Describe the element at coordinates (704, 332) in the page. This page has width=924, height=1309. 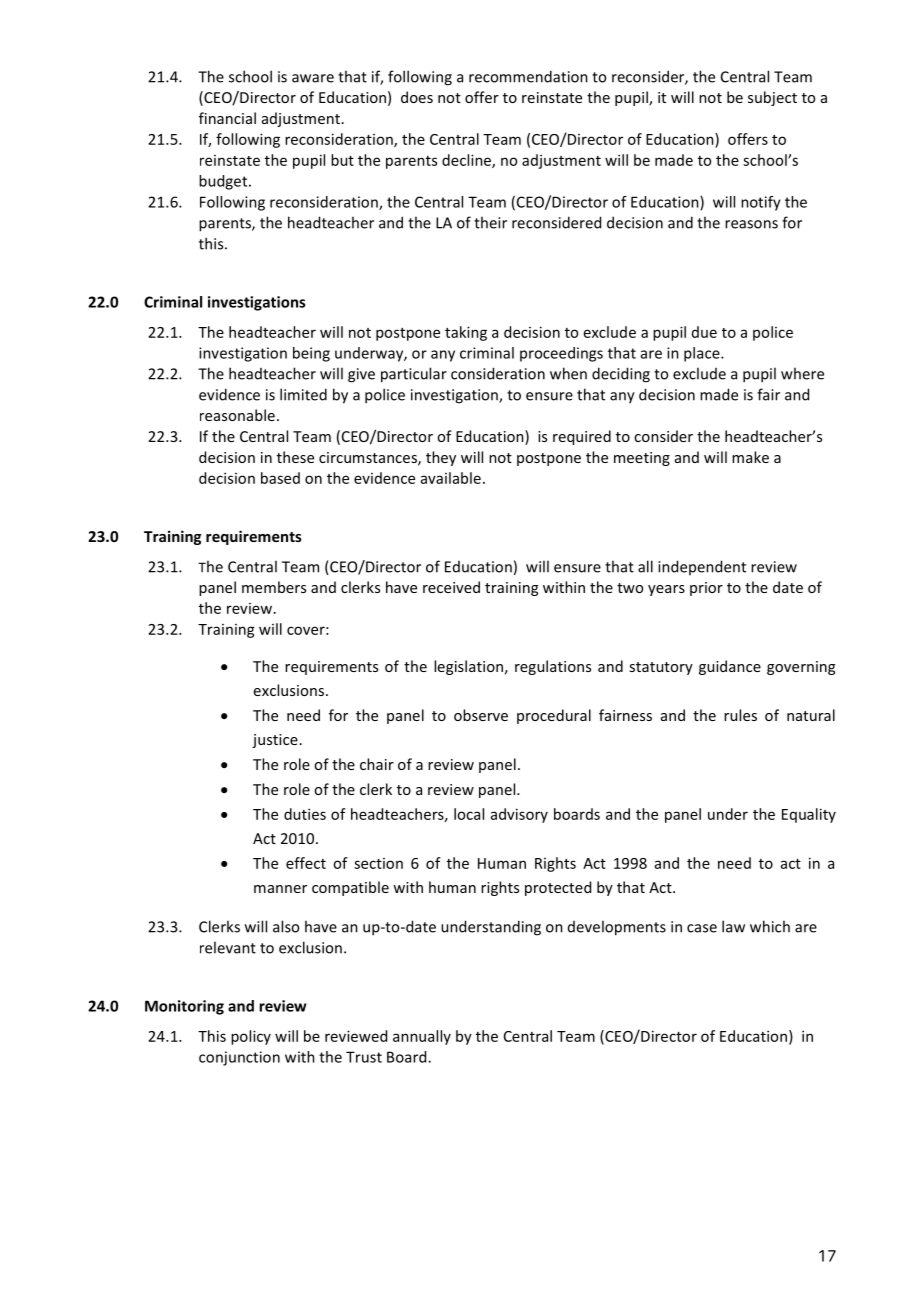
I see `due` at that location.
